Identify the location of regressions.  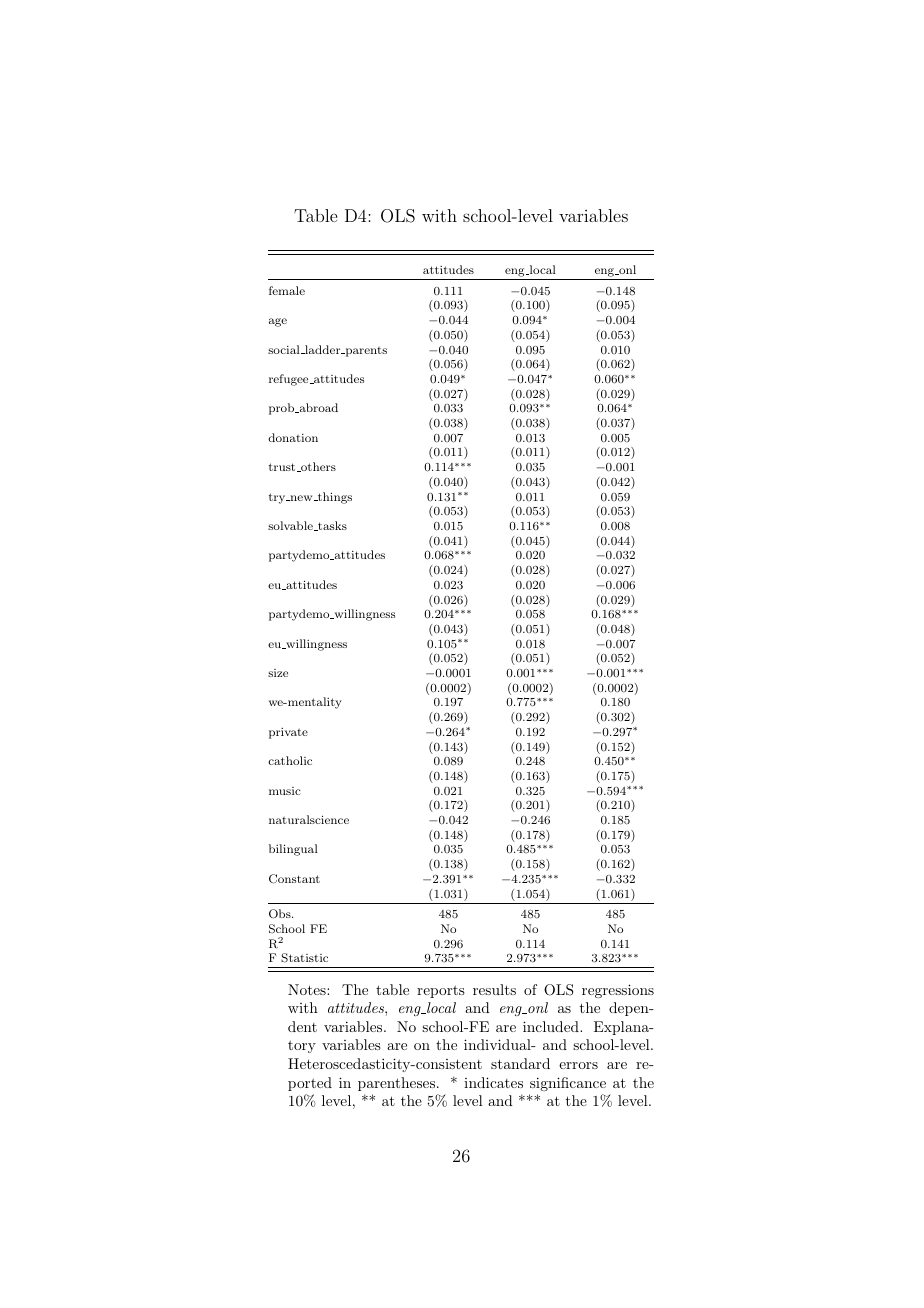
(618, 991).
